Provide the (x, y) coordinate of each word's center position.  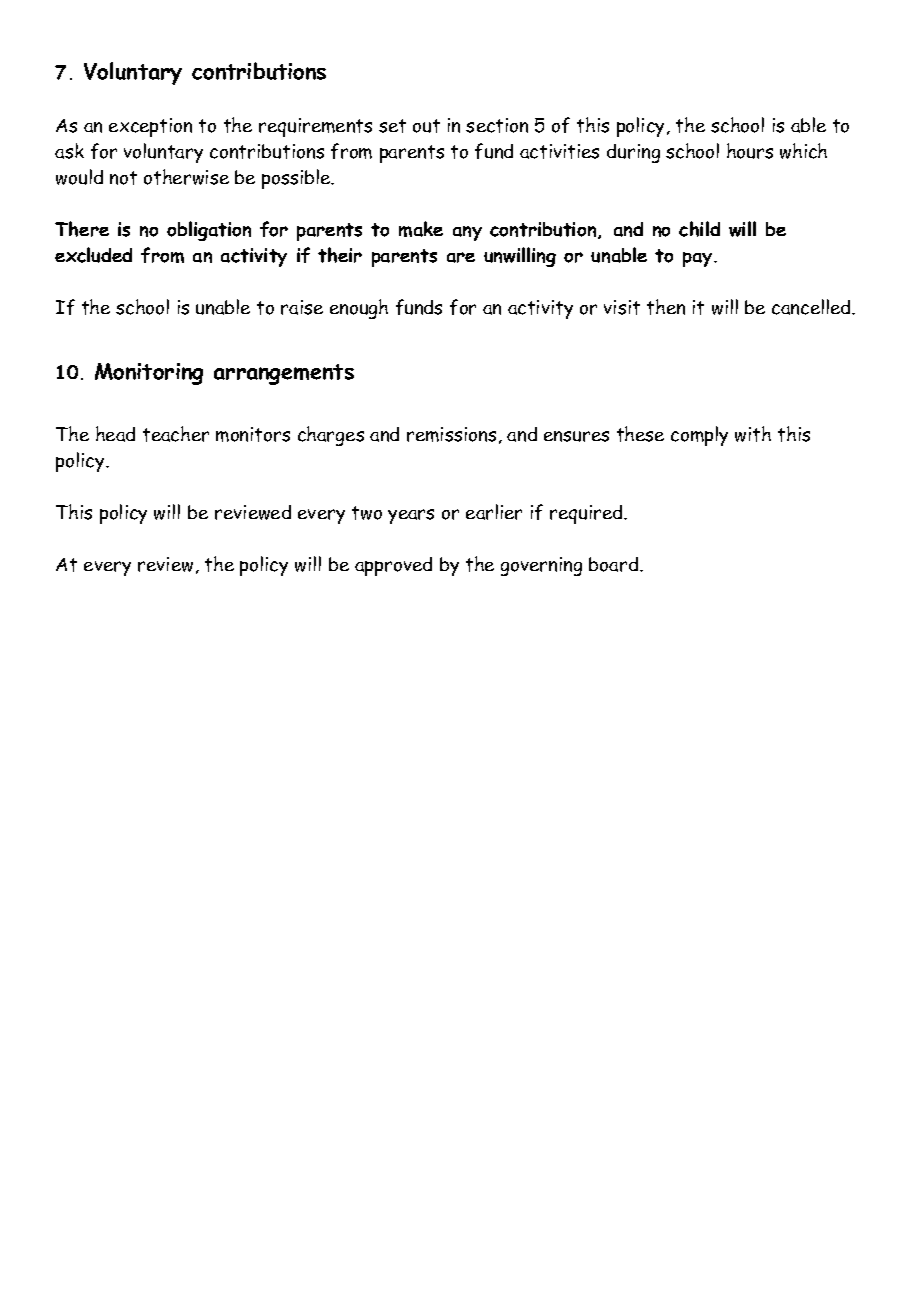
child (699, 229)
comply (699, 436)
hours (750, 151)
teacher (176, 434)
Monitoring (149, 374)
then (666, 307)
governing (541, 566)
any (467, 233)
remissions (451, 434)
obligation (209, 231)
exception (150, 127)
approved (393, 566)
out (426, 126)
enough (359, 309)
